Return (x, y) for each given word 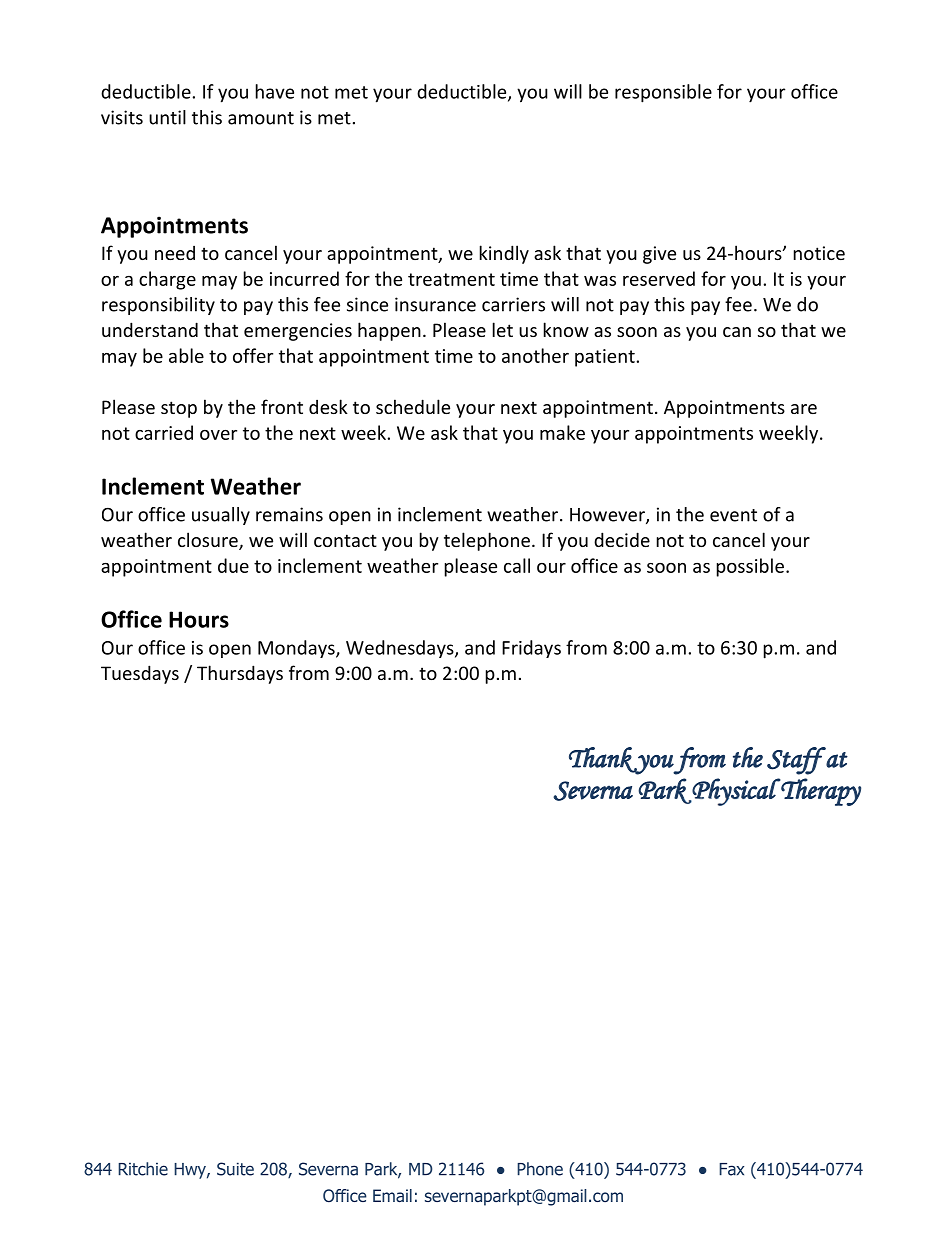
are (804, 409)
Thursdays (240, 674)
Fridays (531, 649)
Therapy (820, 792)
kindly (504, 254)
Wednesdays (401, 649)
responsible (663, 93)
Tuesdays (140, 674)
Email (392, 1195)
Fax (731, 1169)
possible (750, 567)
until (167, 117)
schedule (413, 406)
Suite (235, 1169)
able (186, 355)
